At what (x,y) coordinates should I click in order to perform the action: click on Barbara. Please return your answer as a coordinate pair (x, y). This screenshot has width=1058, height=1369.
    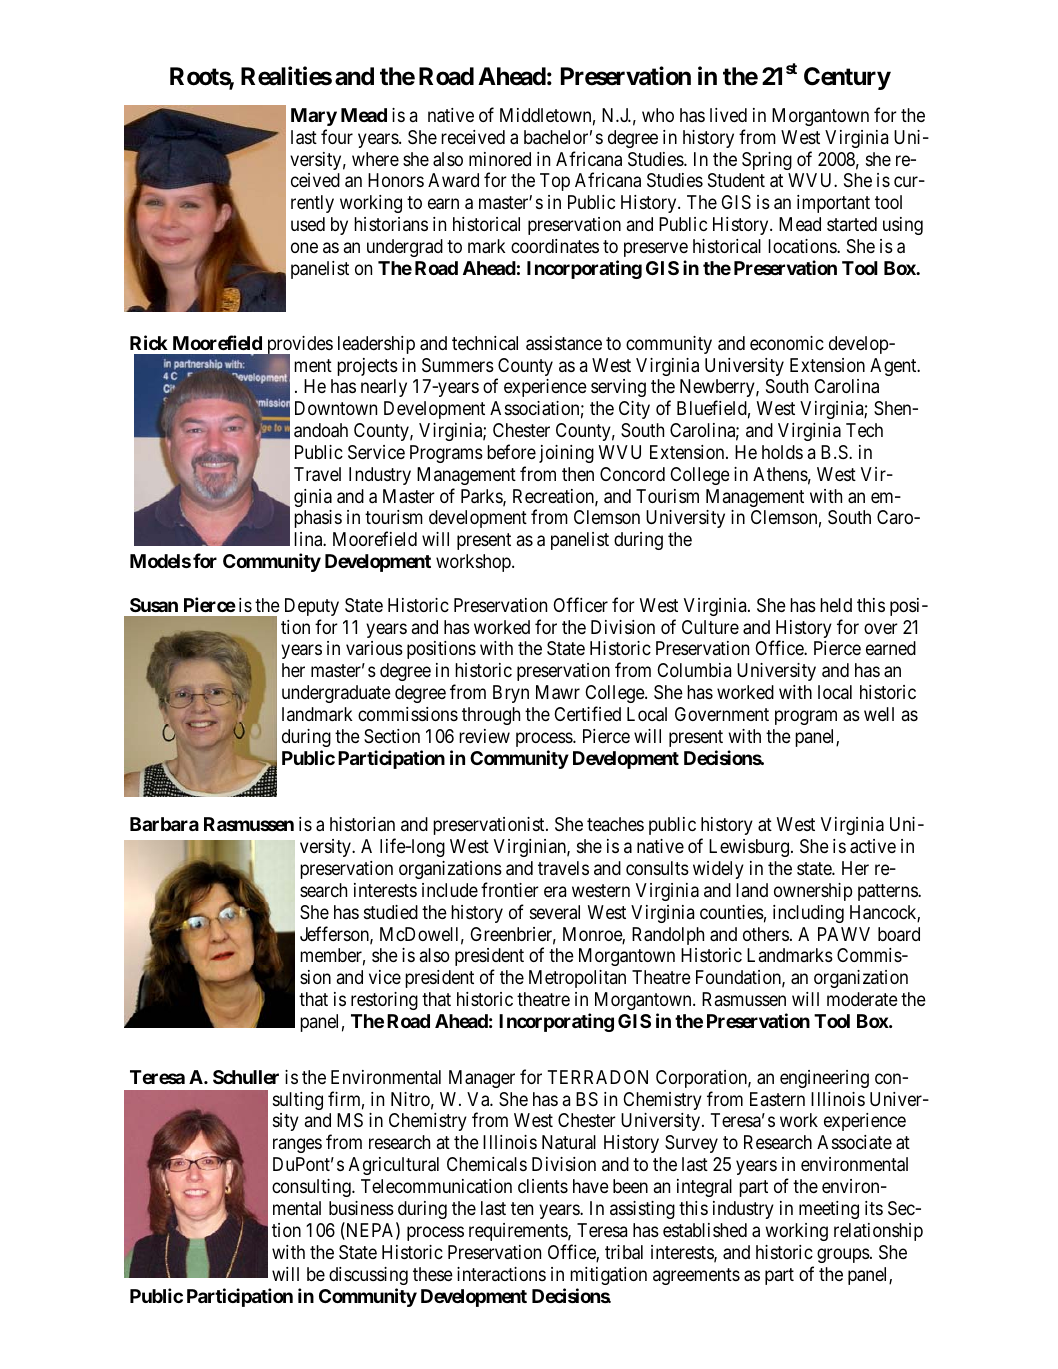
    Looking at the image, I should click on (164, 824).
